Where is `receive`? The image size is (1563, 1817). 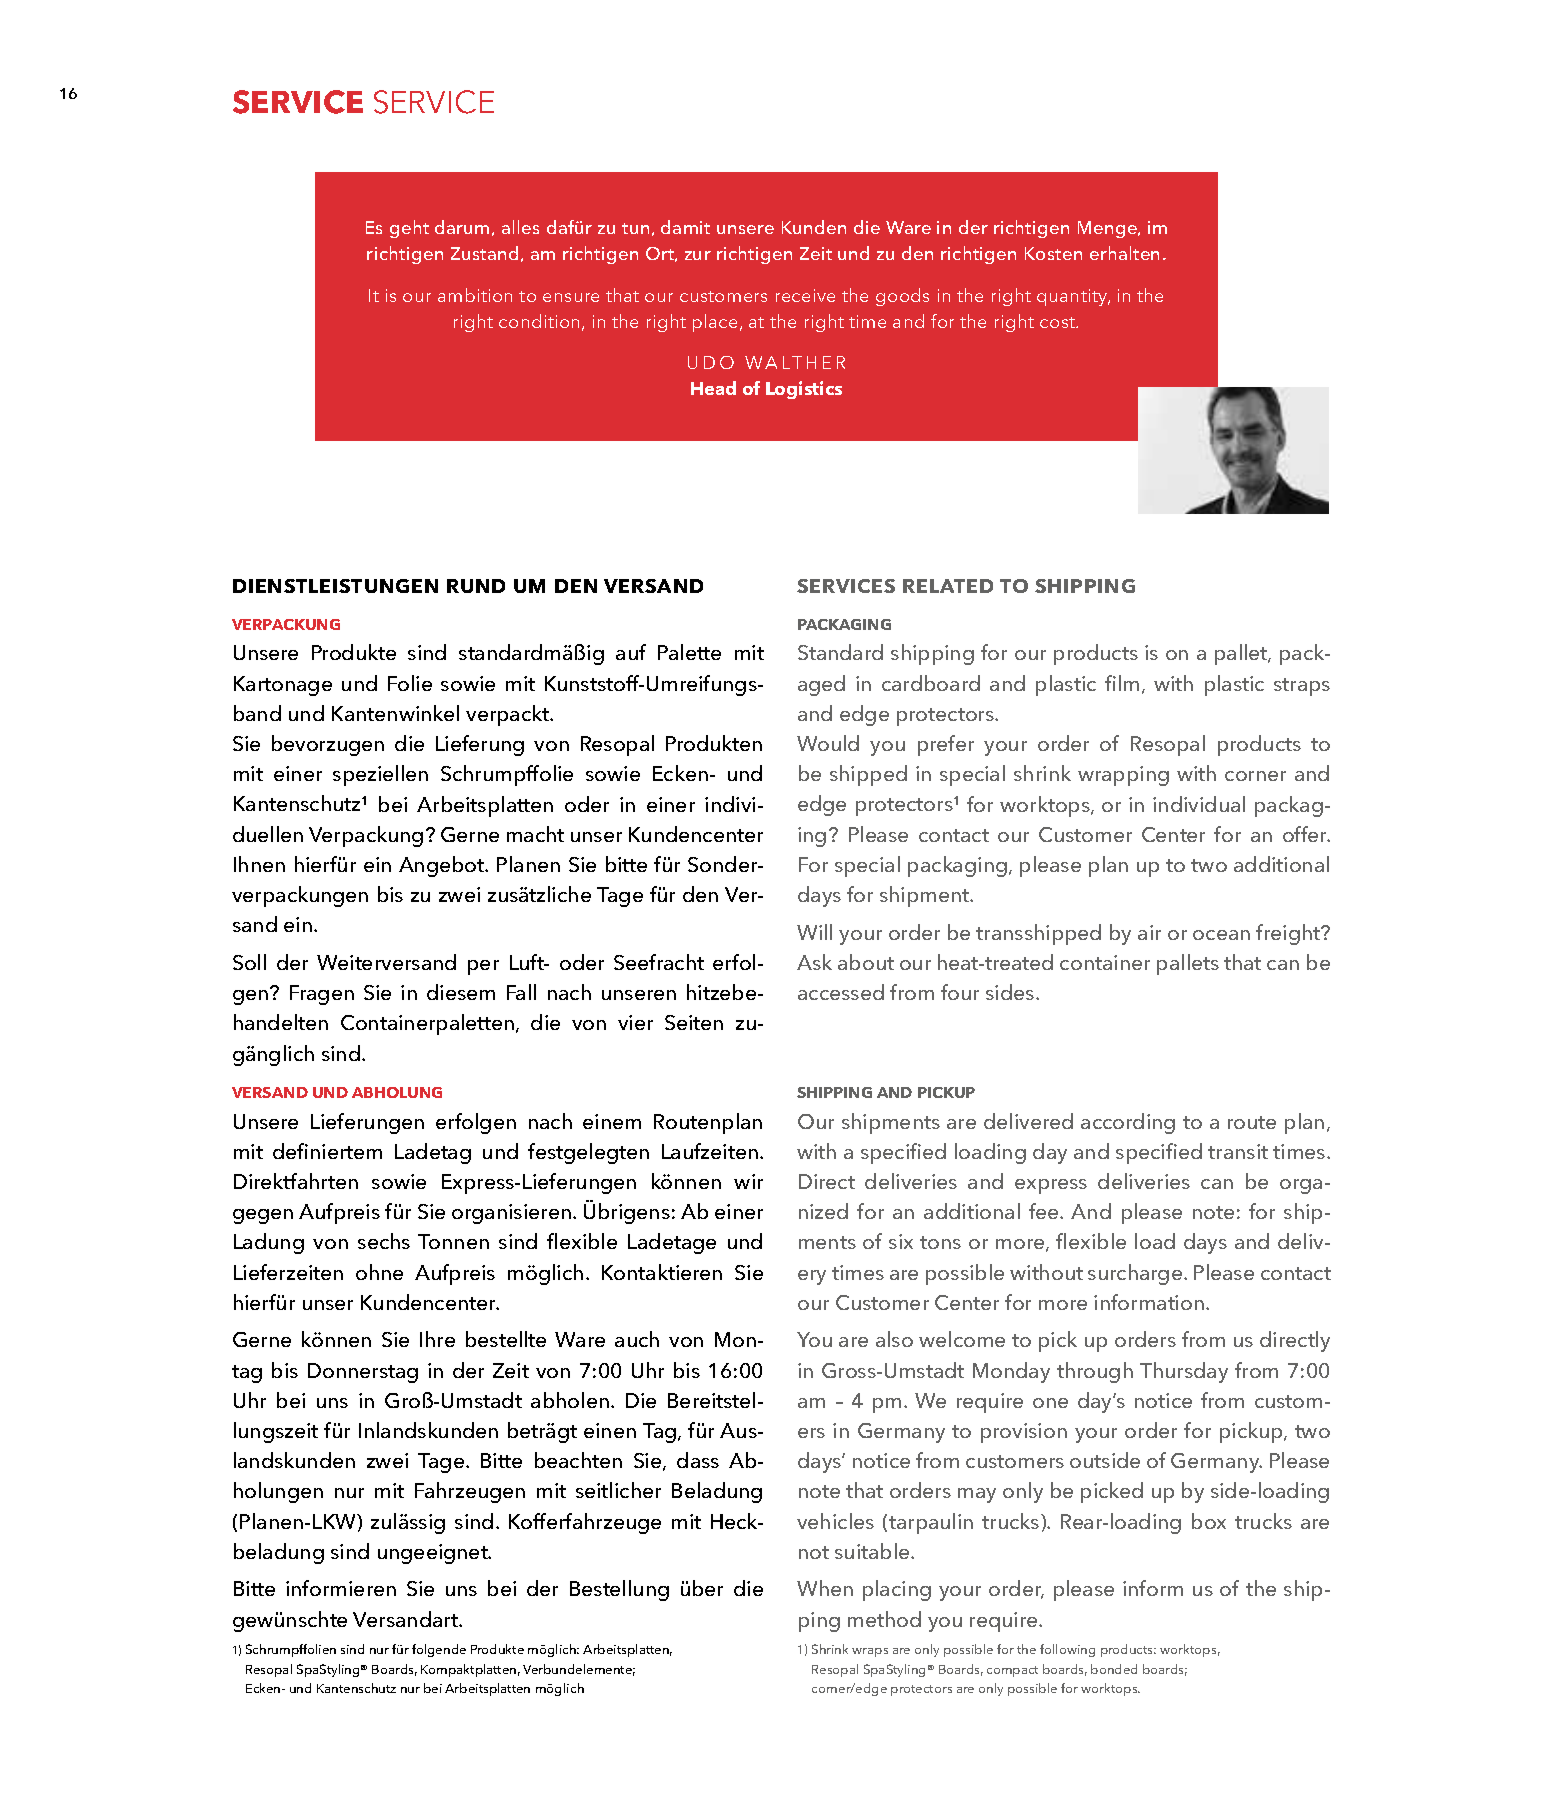
receive is located at coordinates (805, 295).
